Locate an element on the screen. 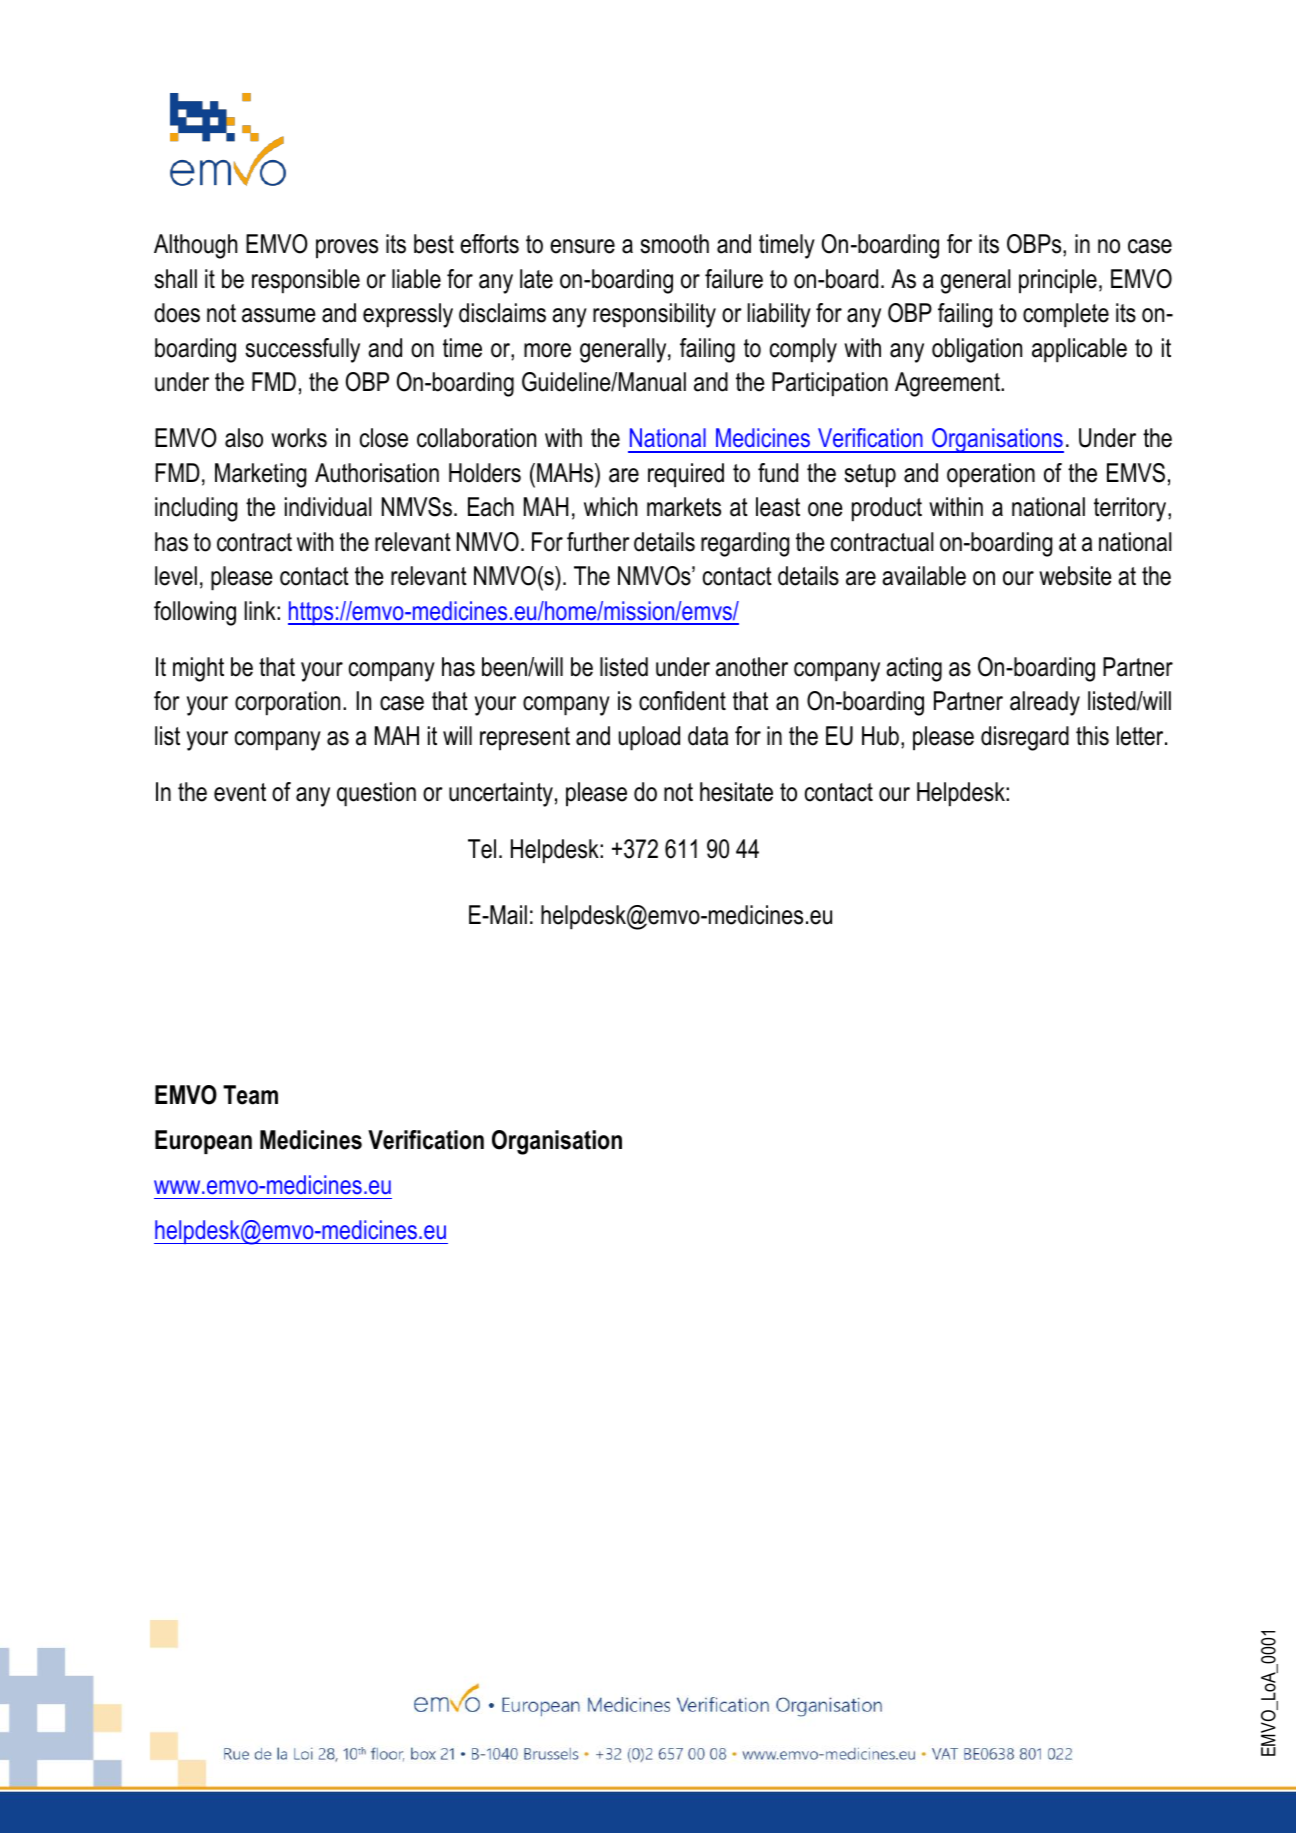 This screenshot has width=1296, height=1833. further is located at coordinates (598, 542).
